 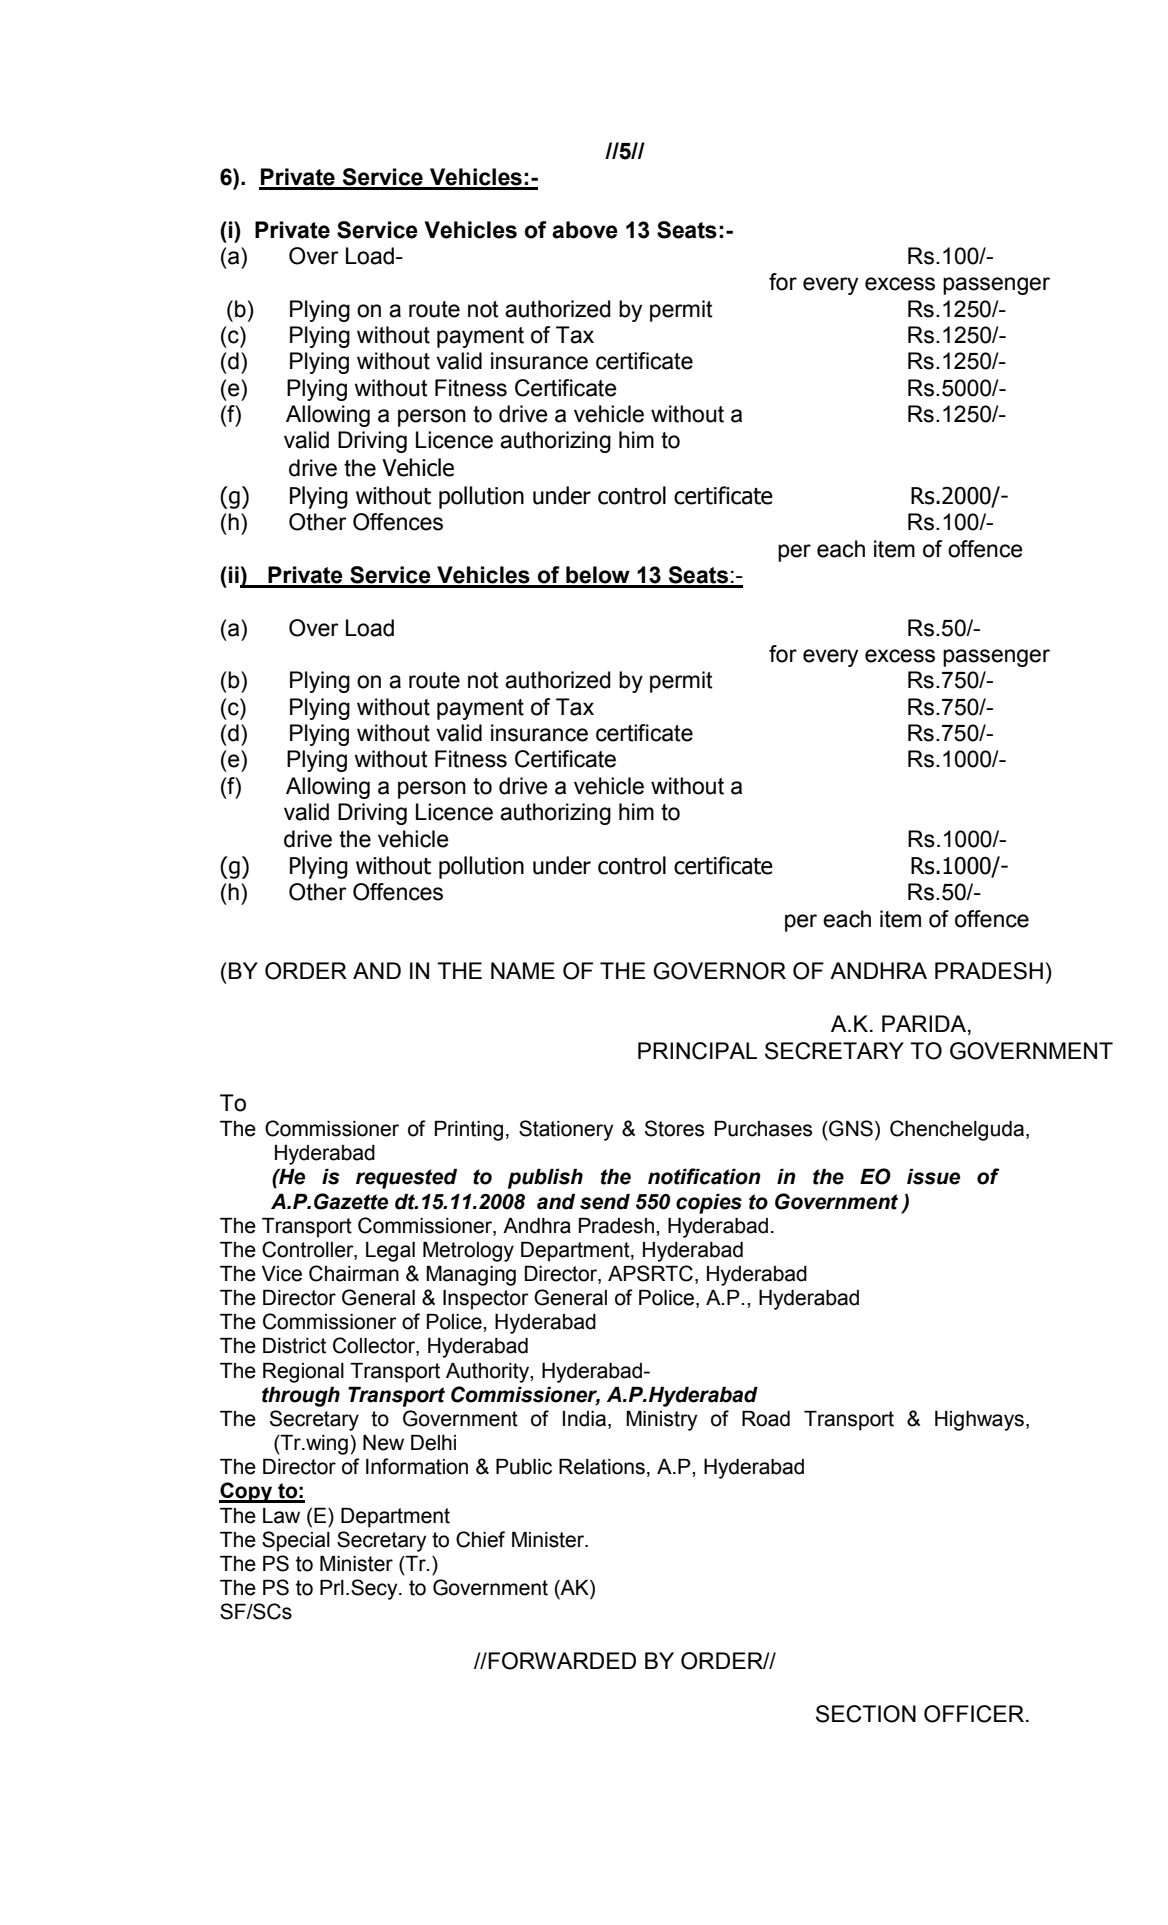 I want to click on Stationery, so click(x=566, y=1130).
